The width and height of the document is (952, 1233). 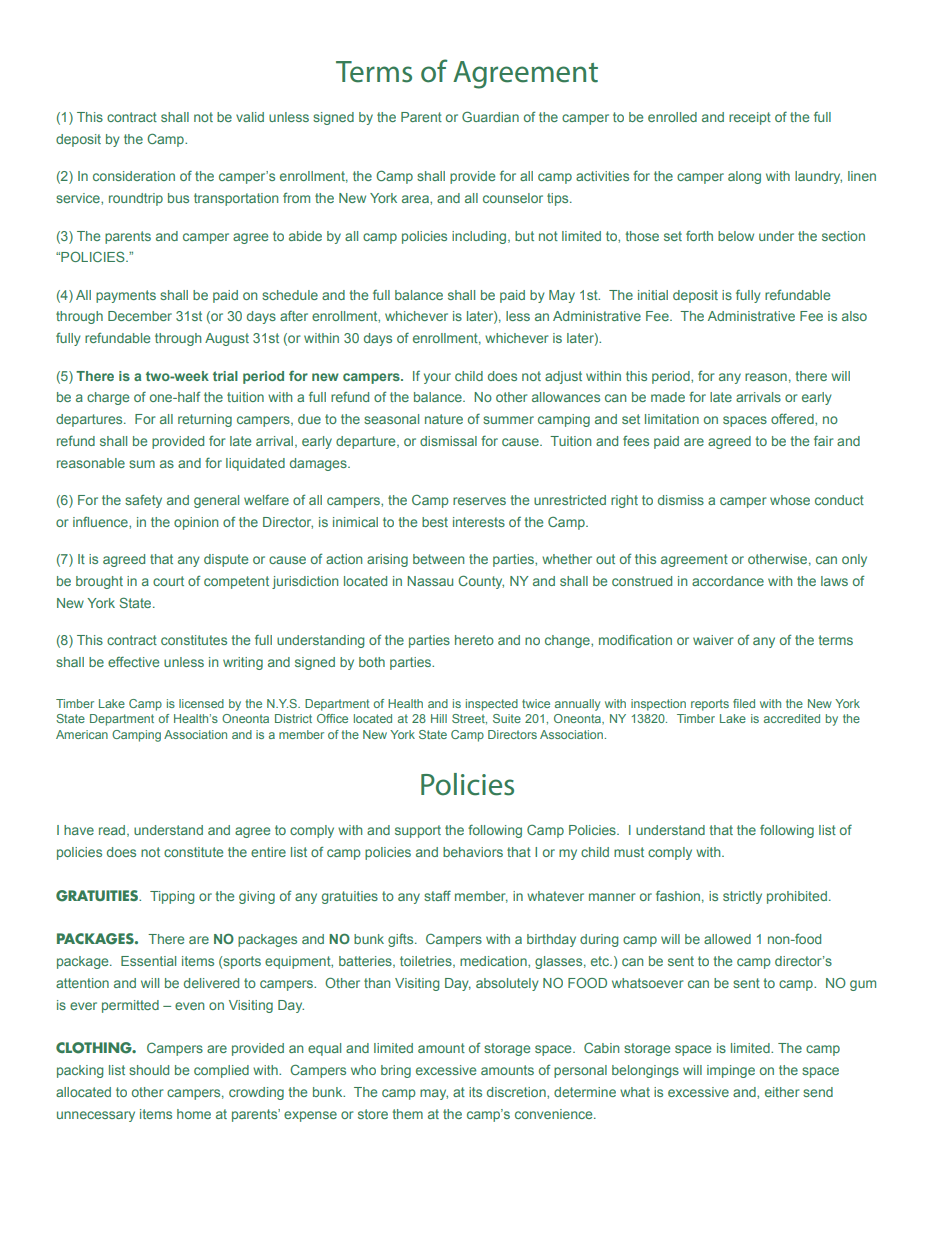 What do you see at coordinates (713, 640) in the document?
I see `waiver` at bounding box center [713, 640].
